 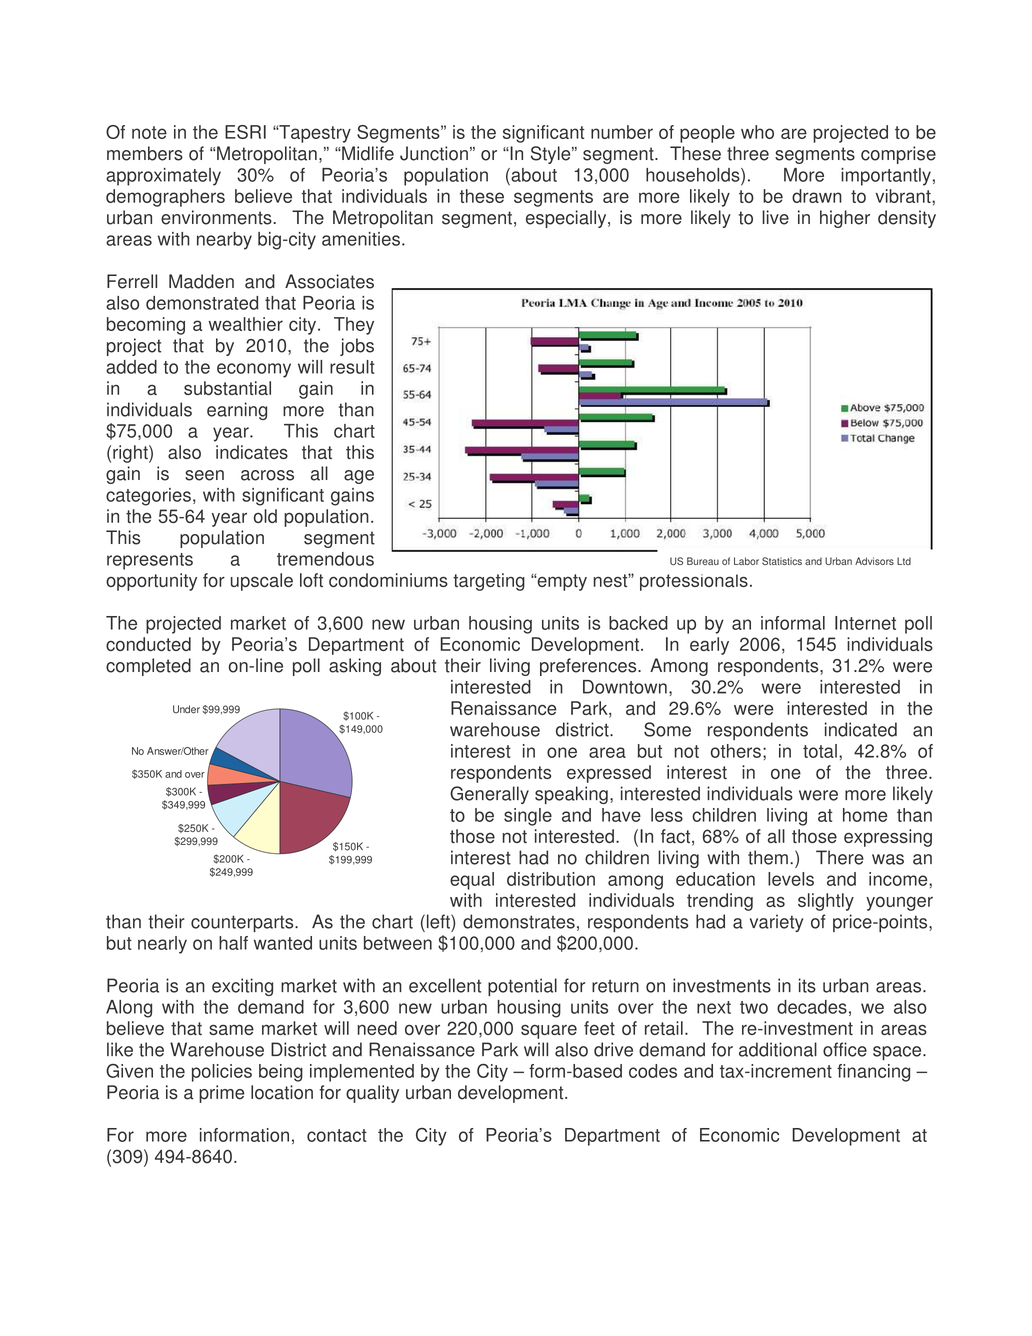 What do you see at coordinates (186, 709) in the page?
I see `Under` at bounding box center [186, 709].
